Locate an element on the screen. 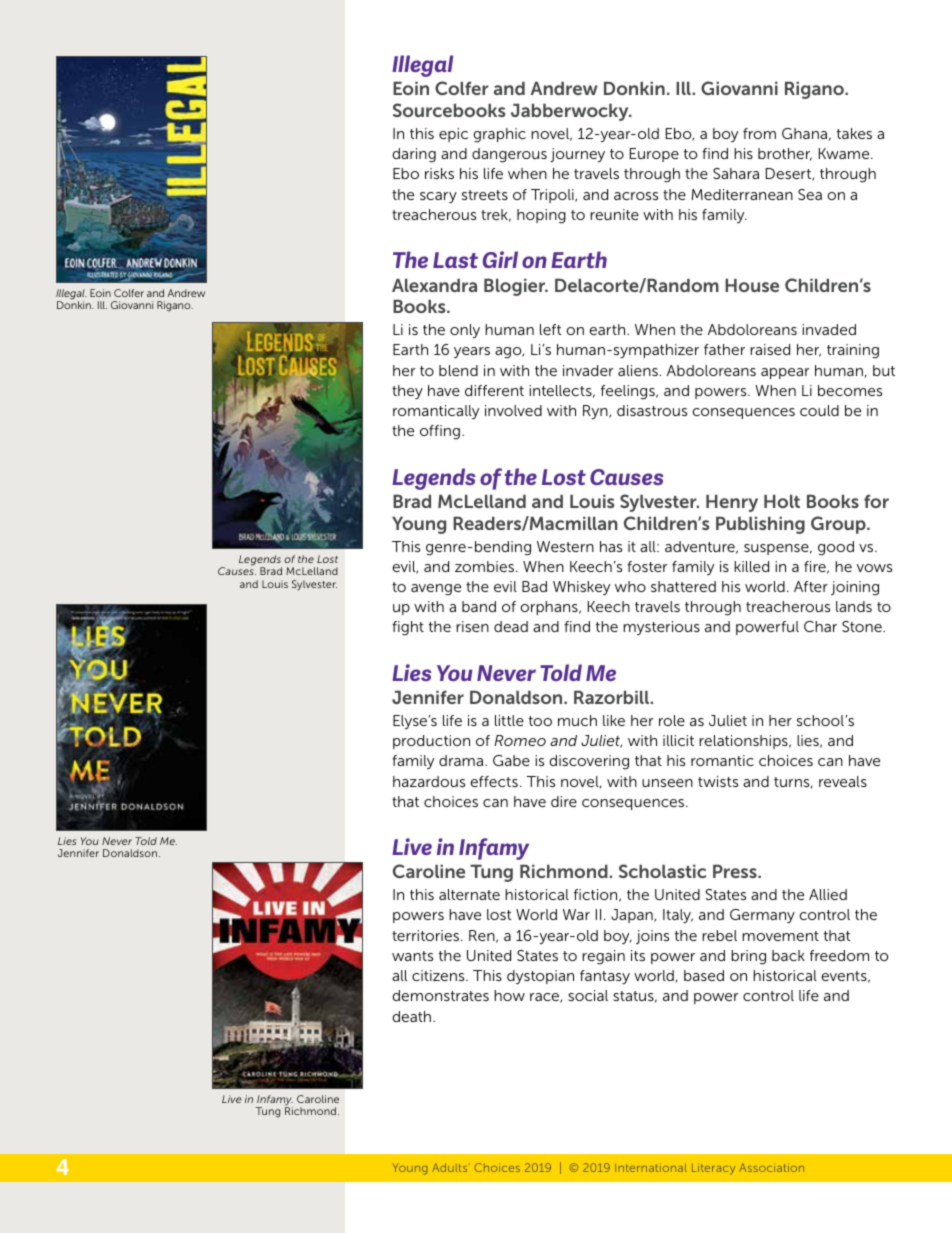 This screenshot has height=1233, width=952. reveals is located at coordinates (843, 781).
